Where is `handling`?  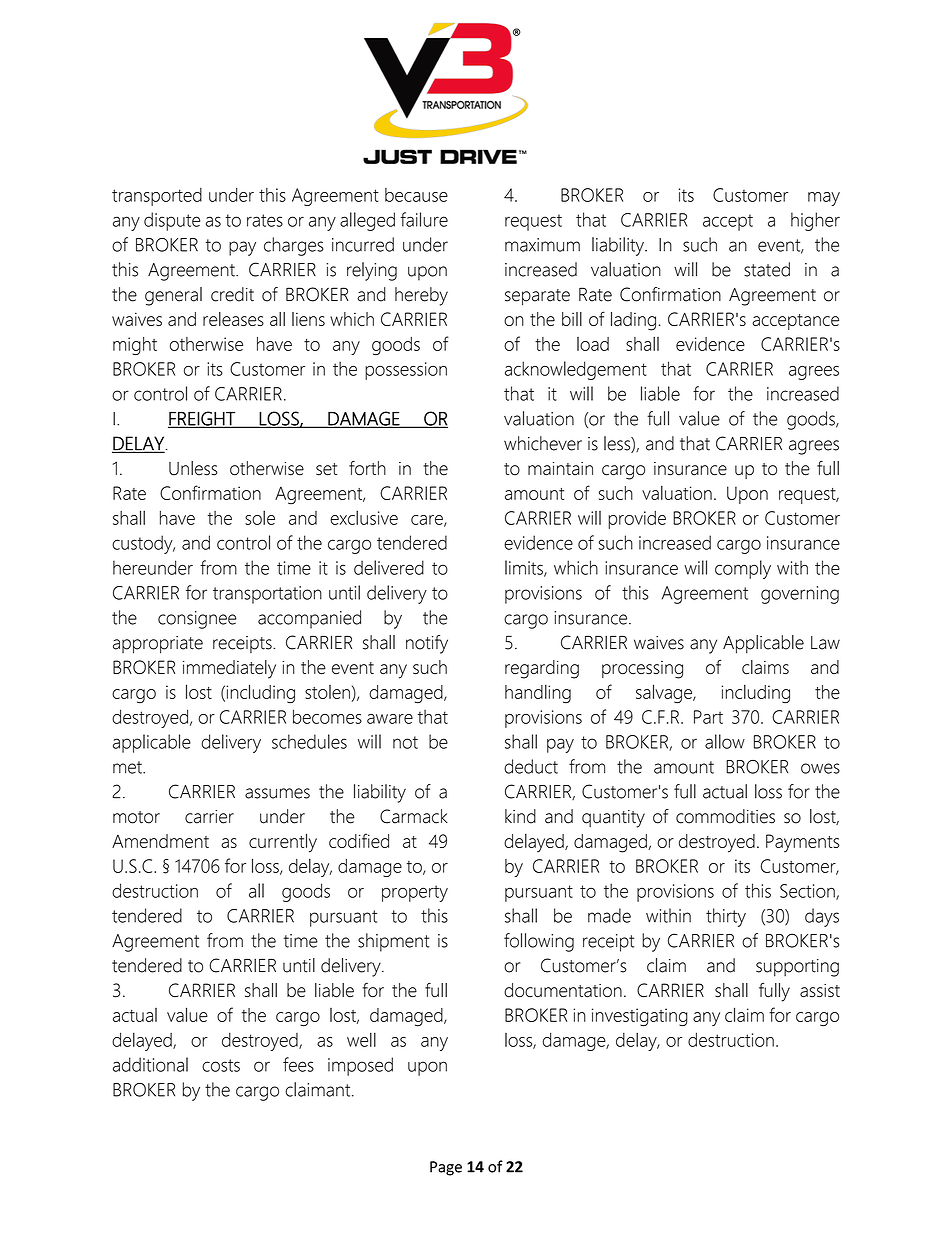
handling is located at coordinates (538, 693).
